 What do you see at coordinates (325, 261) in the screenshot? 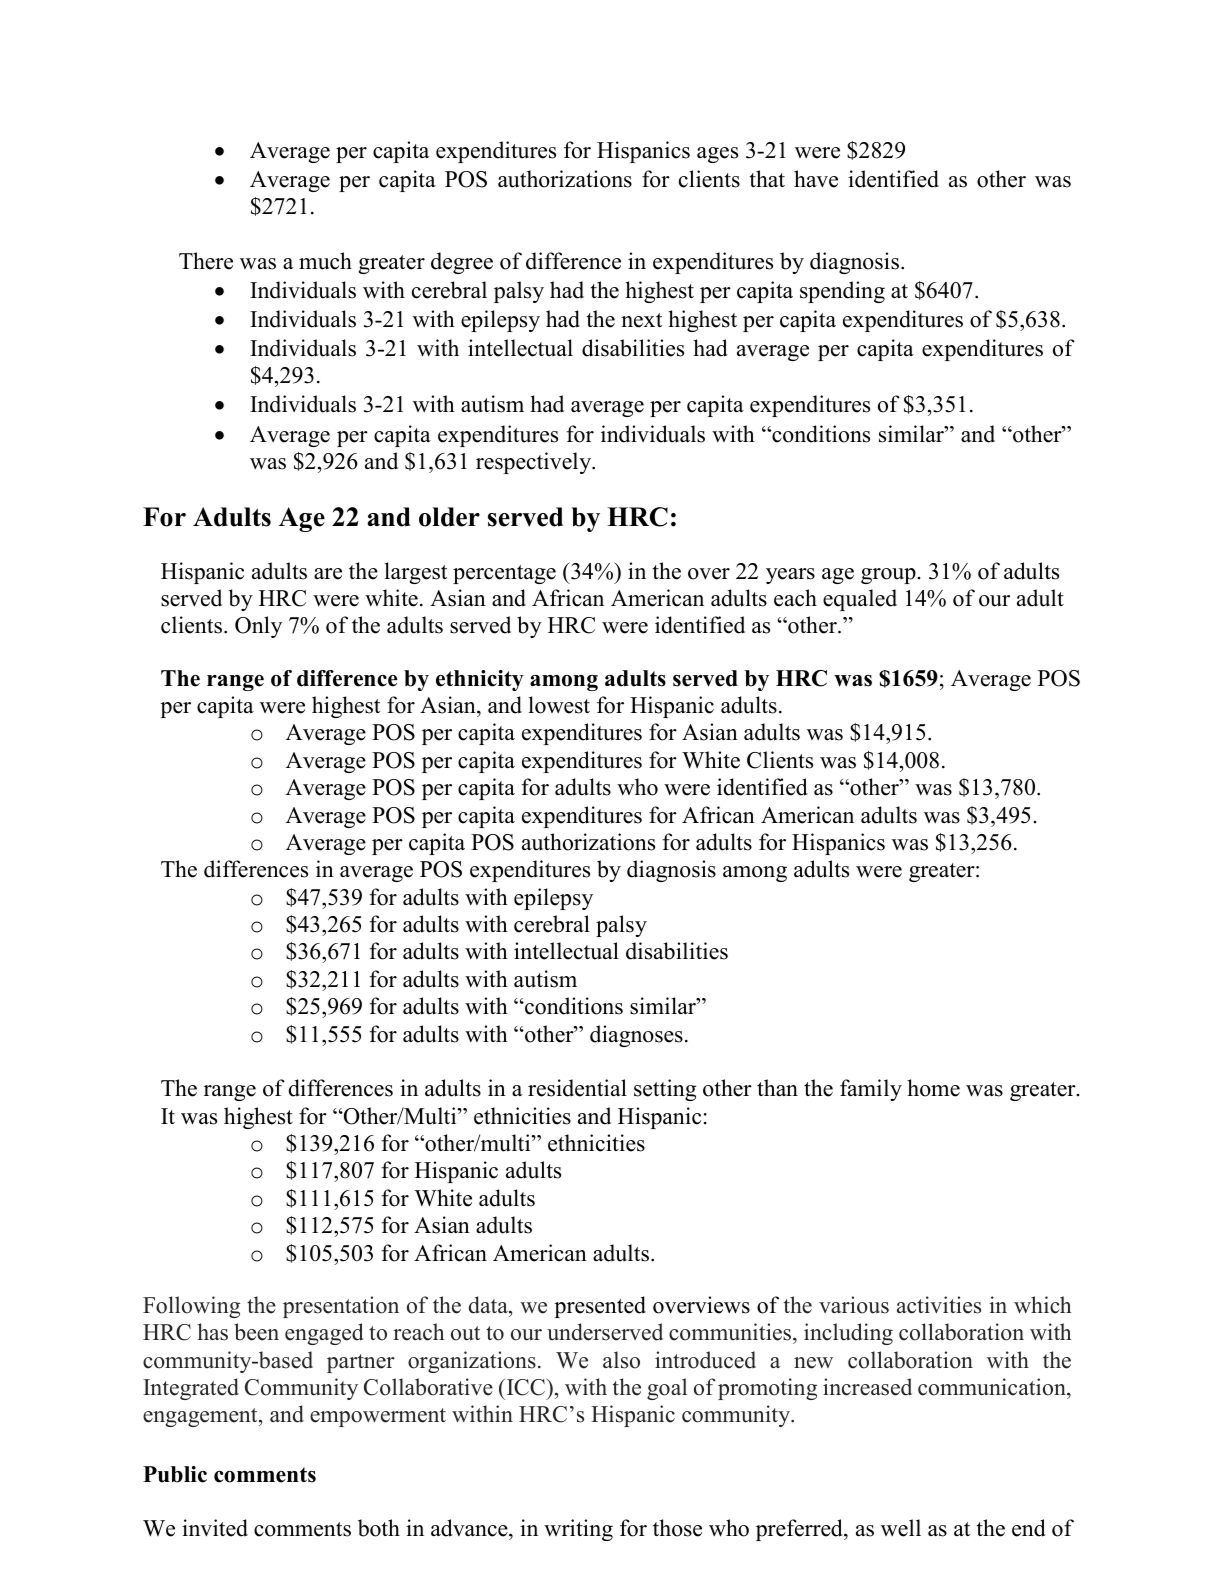
I see `much` at bounding box center [325, 261].
